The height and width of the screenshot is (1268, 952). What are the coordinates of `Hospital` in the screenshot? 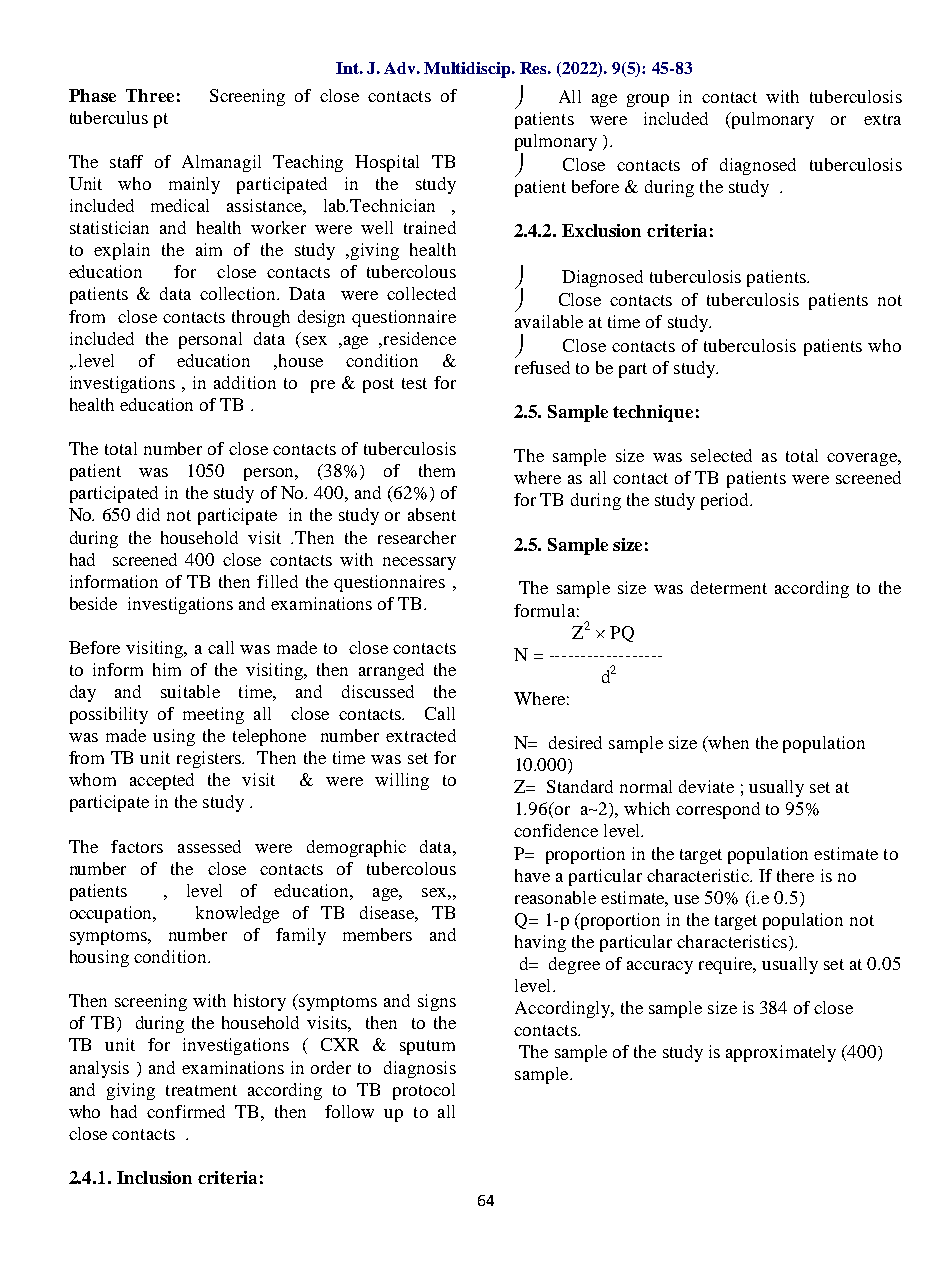 It's located at (387, 163).
